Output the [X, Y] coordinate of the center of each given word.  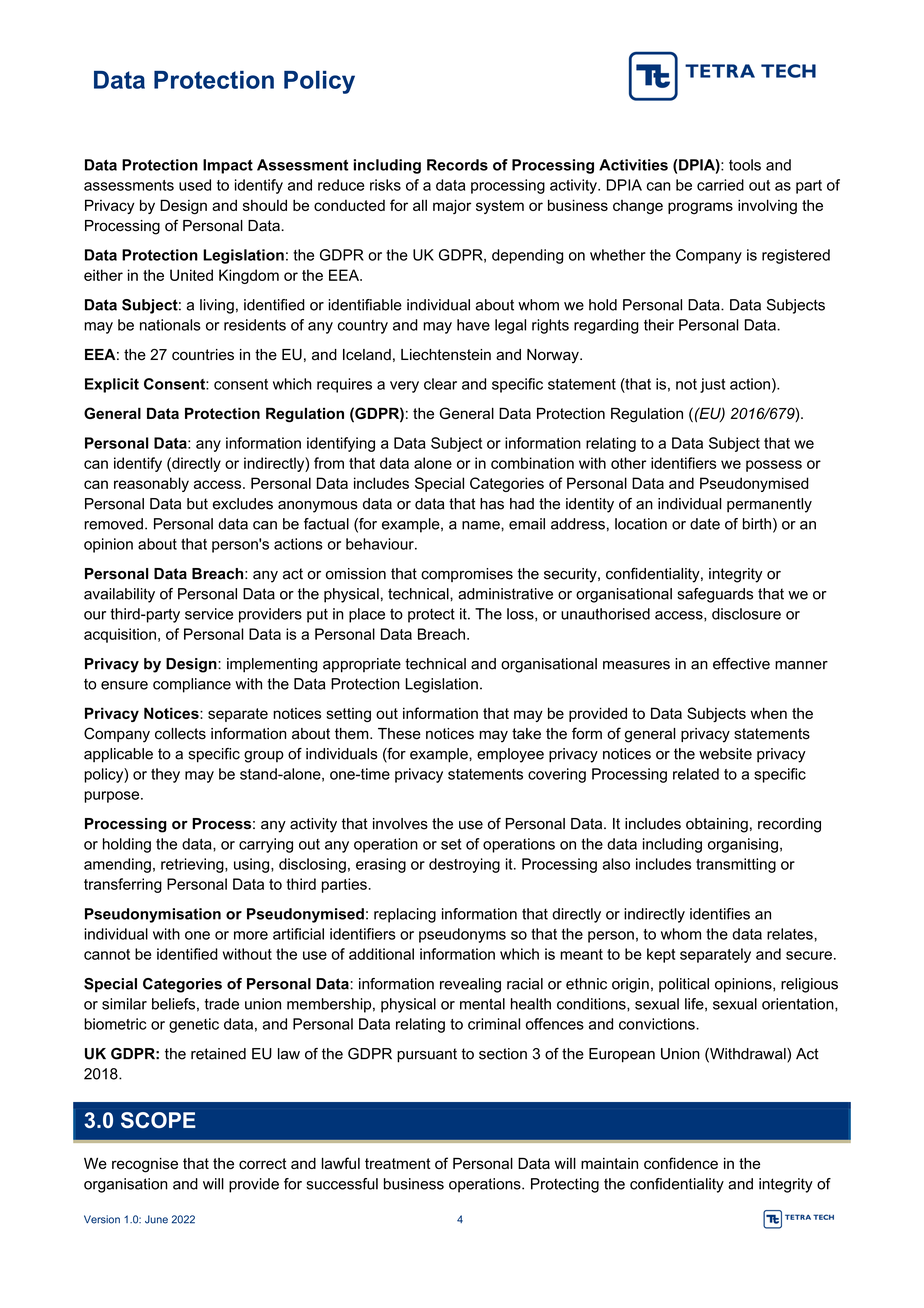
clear [440, 384]
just [712, 385]
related [696, 774]
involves [400, 824]
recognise [145, 1165]
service [209, 614]
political [684, 985]
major [452, 206]
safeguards [715, 595]
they [165, 775]
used [195, 185]
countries [203, 355]
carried [720, 185]
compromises [467, 575]
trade [222, 1004]
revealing [470, 985]
